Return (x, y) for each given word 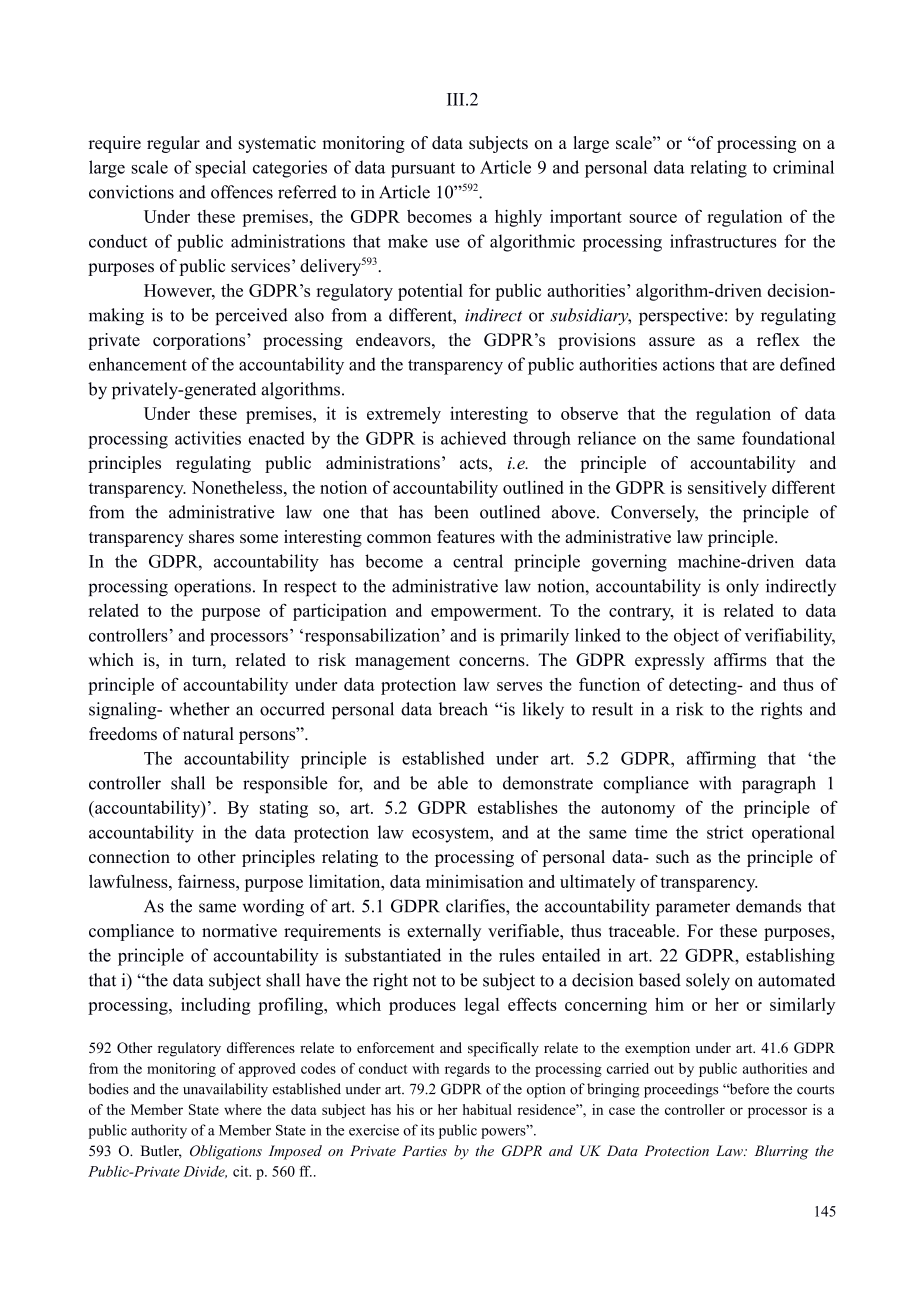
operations (212, 587)
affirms (740, 659)
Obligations (226, 1152)
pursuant (423, 170)
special (221, 169)
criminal (803, 167)
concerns (493, 661)
